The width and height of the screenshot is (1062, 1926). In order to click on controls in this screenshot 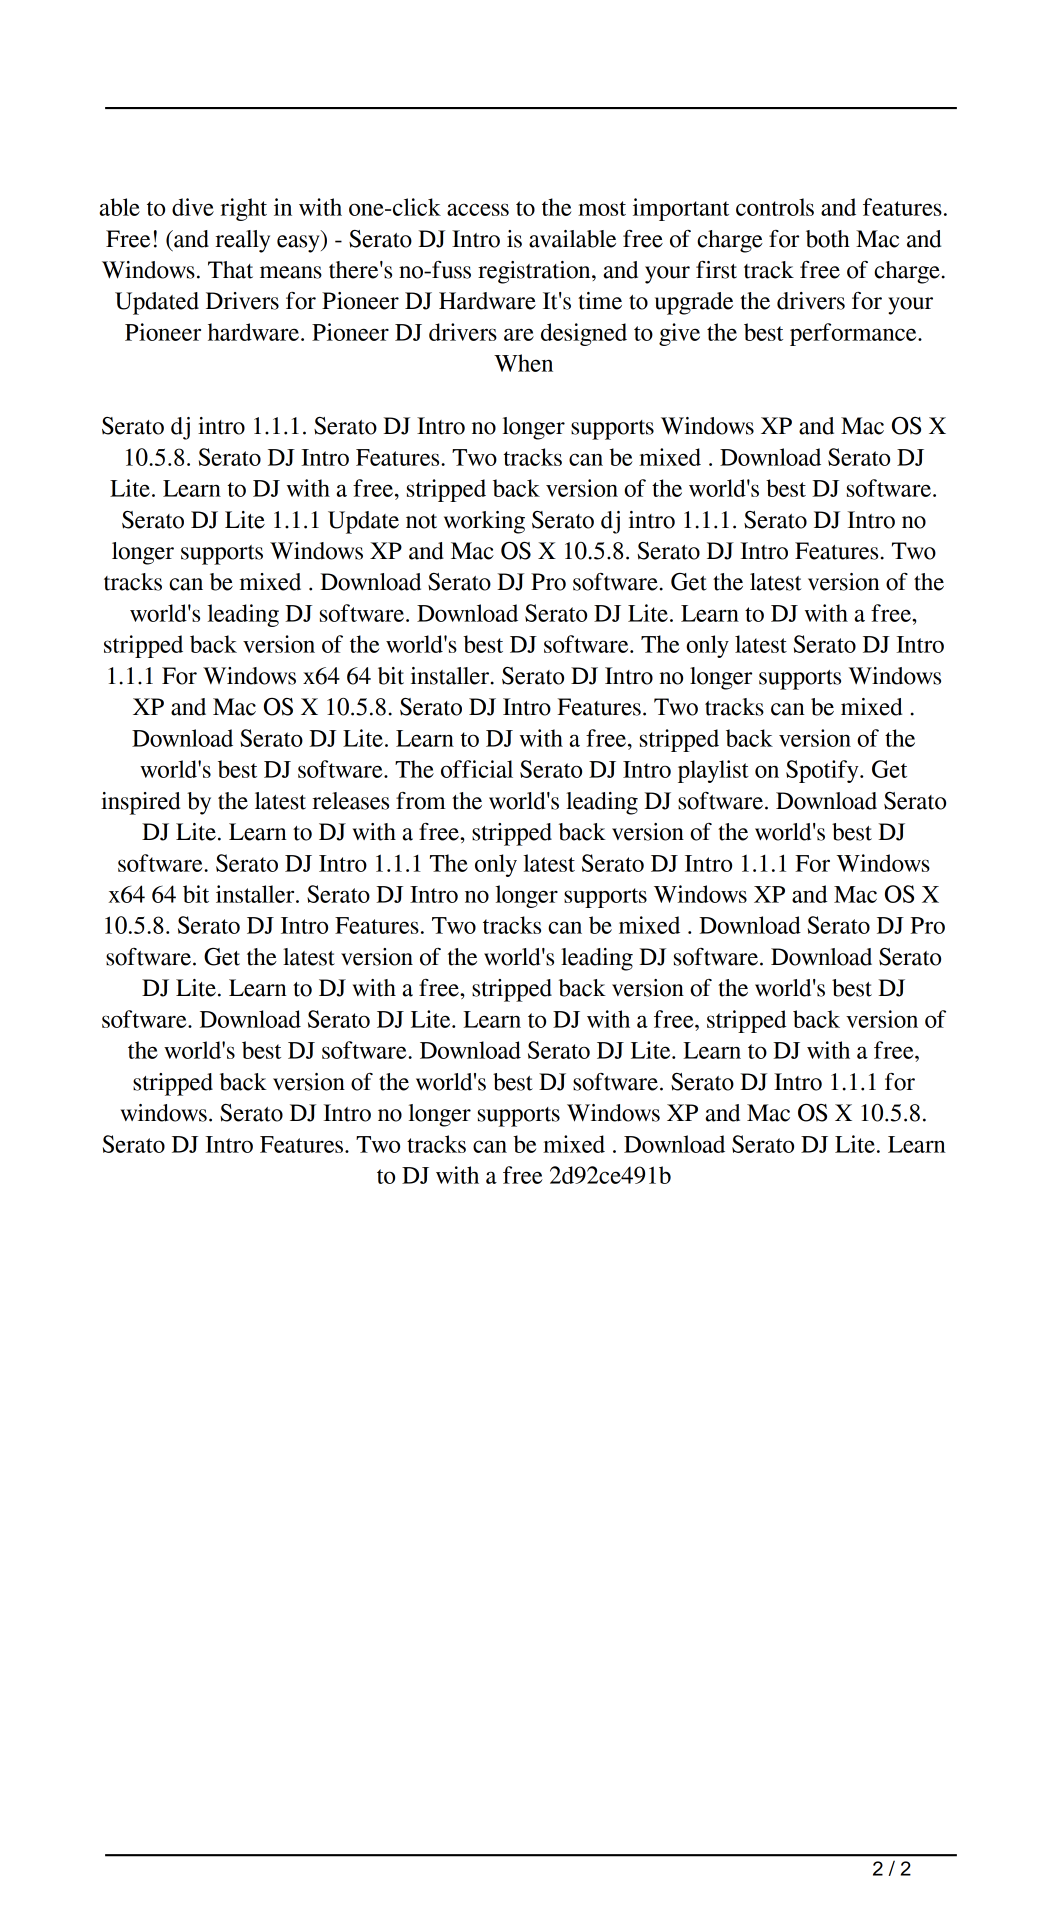, I will do `click(775, 207)`.
